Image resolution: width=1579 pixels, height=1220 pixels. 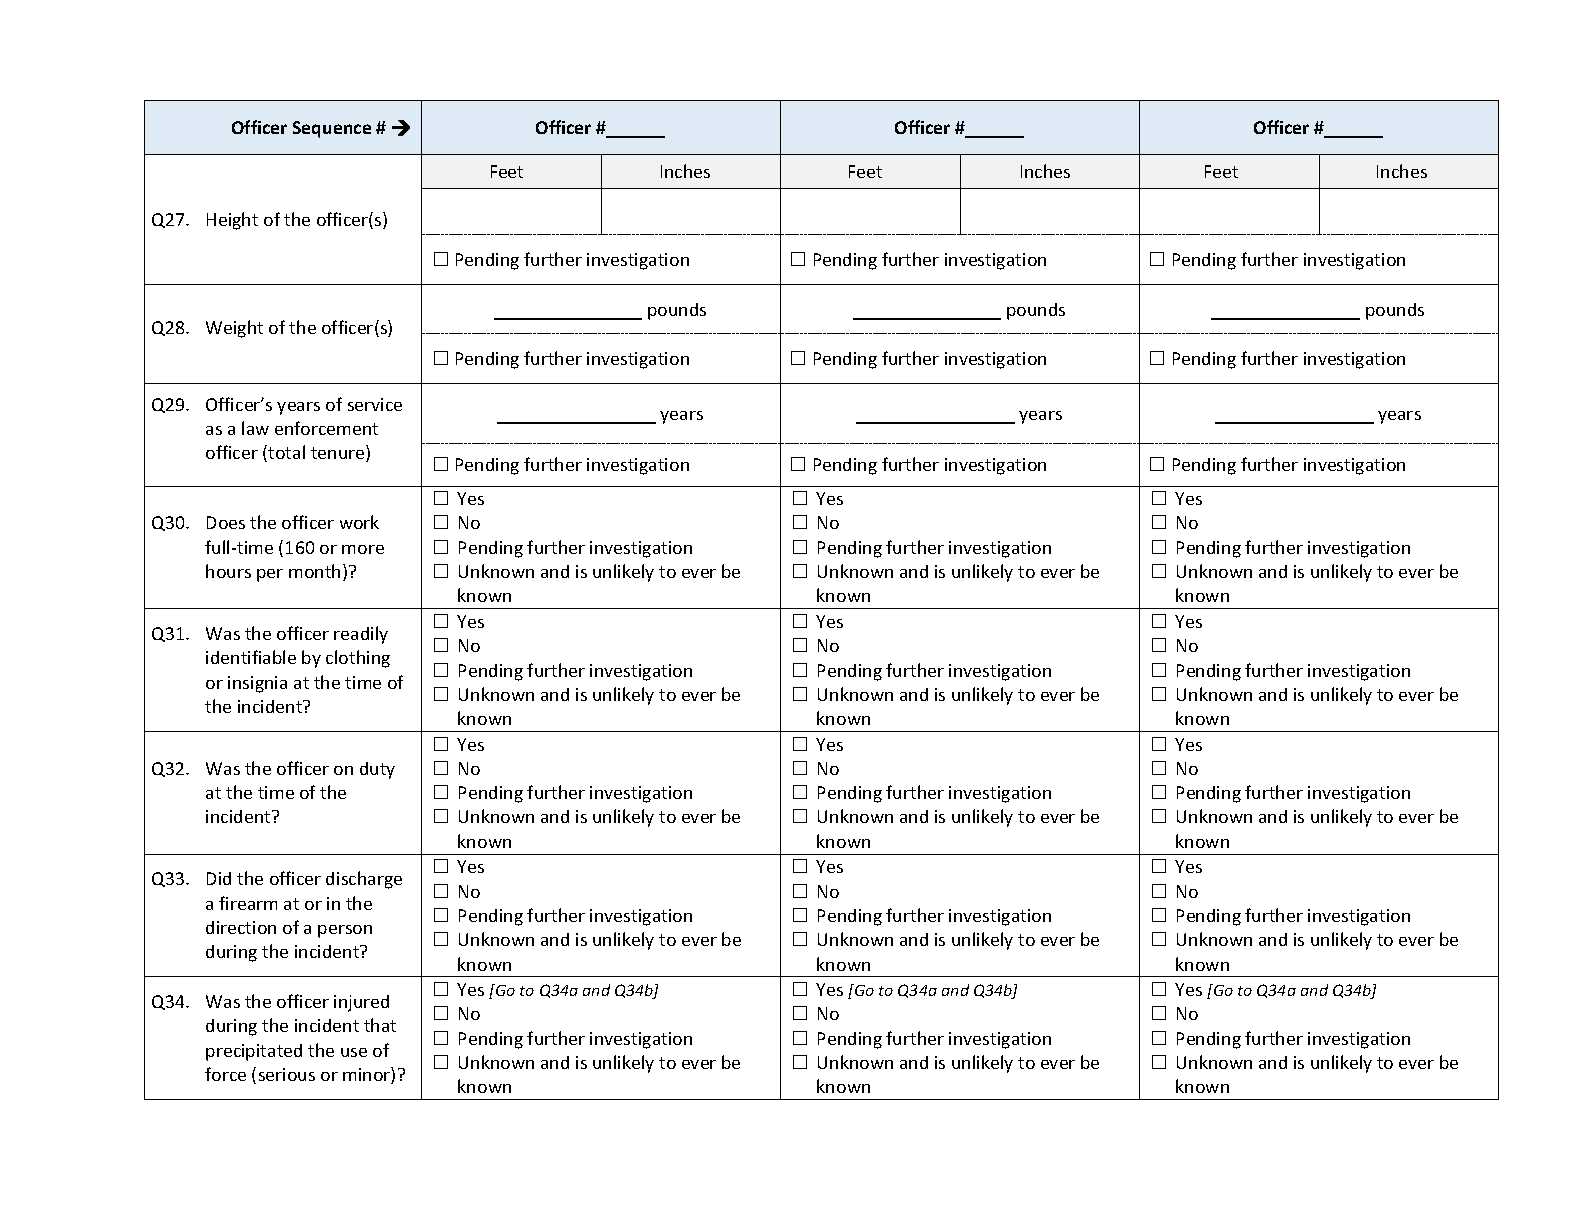 What do you see at coordinates (254, 1052) in the screenshot?
I see `precipitated` at bounding box center [254, 1052].
